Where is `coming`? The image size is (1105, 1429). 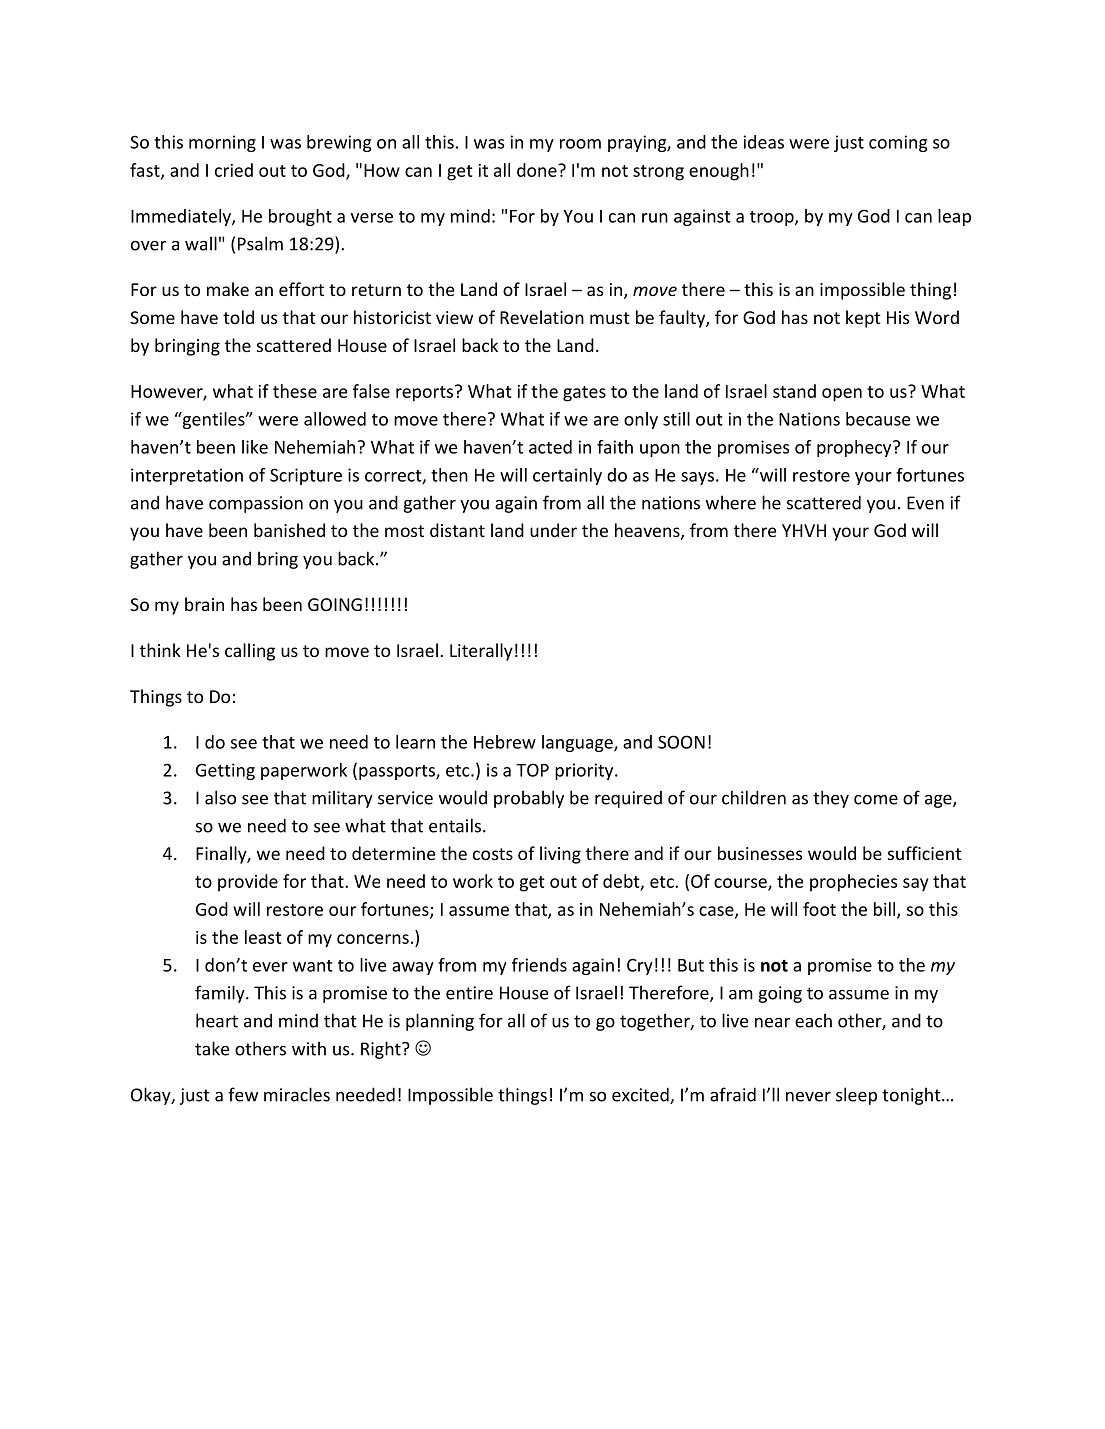
coming is located at coordinates (898, 143).
